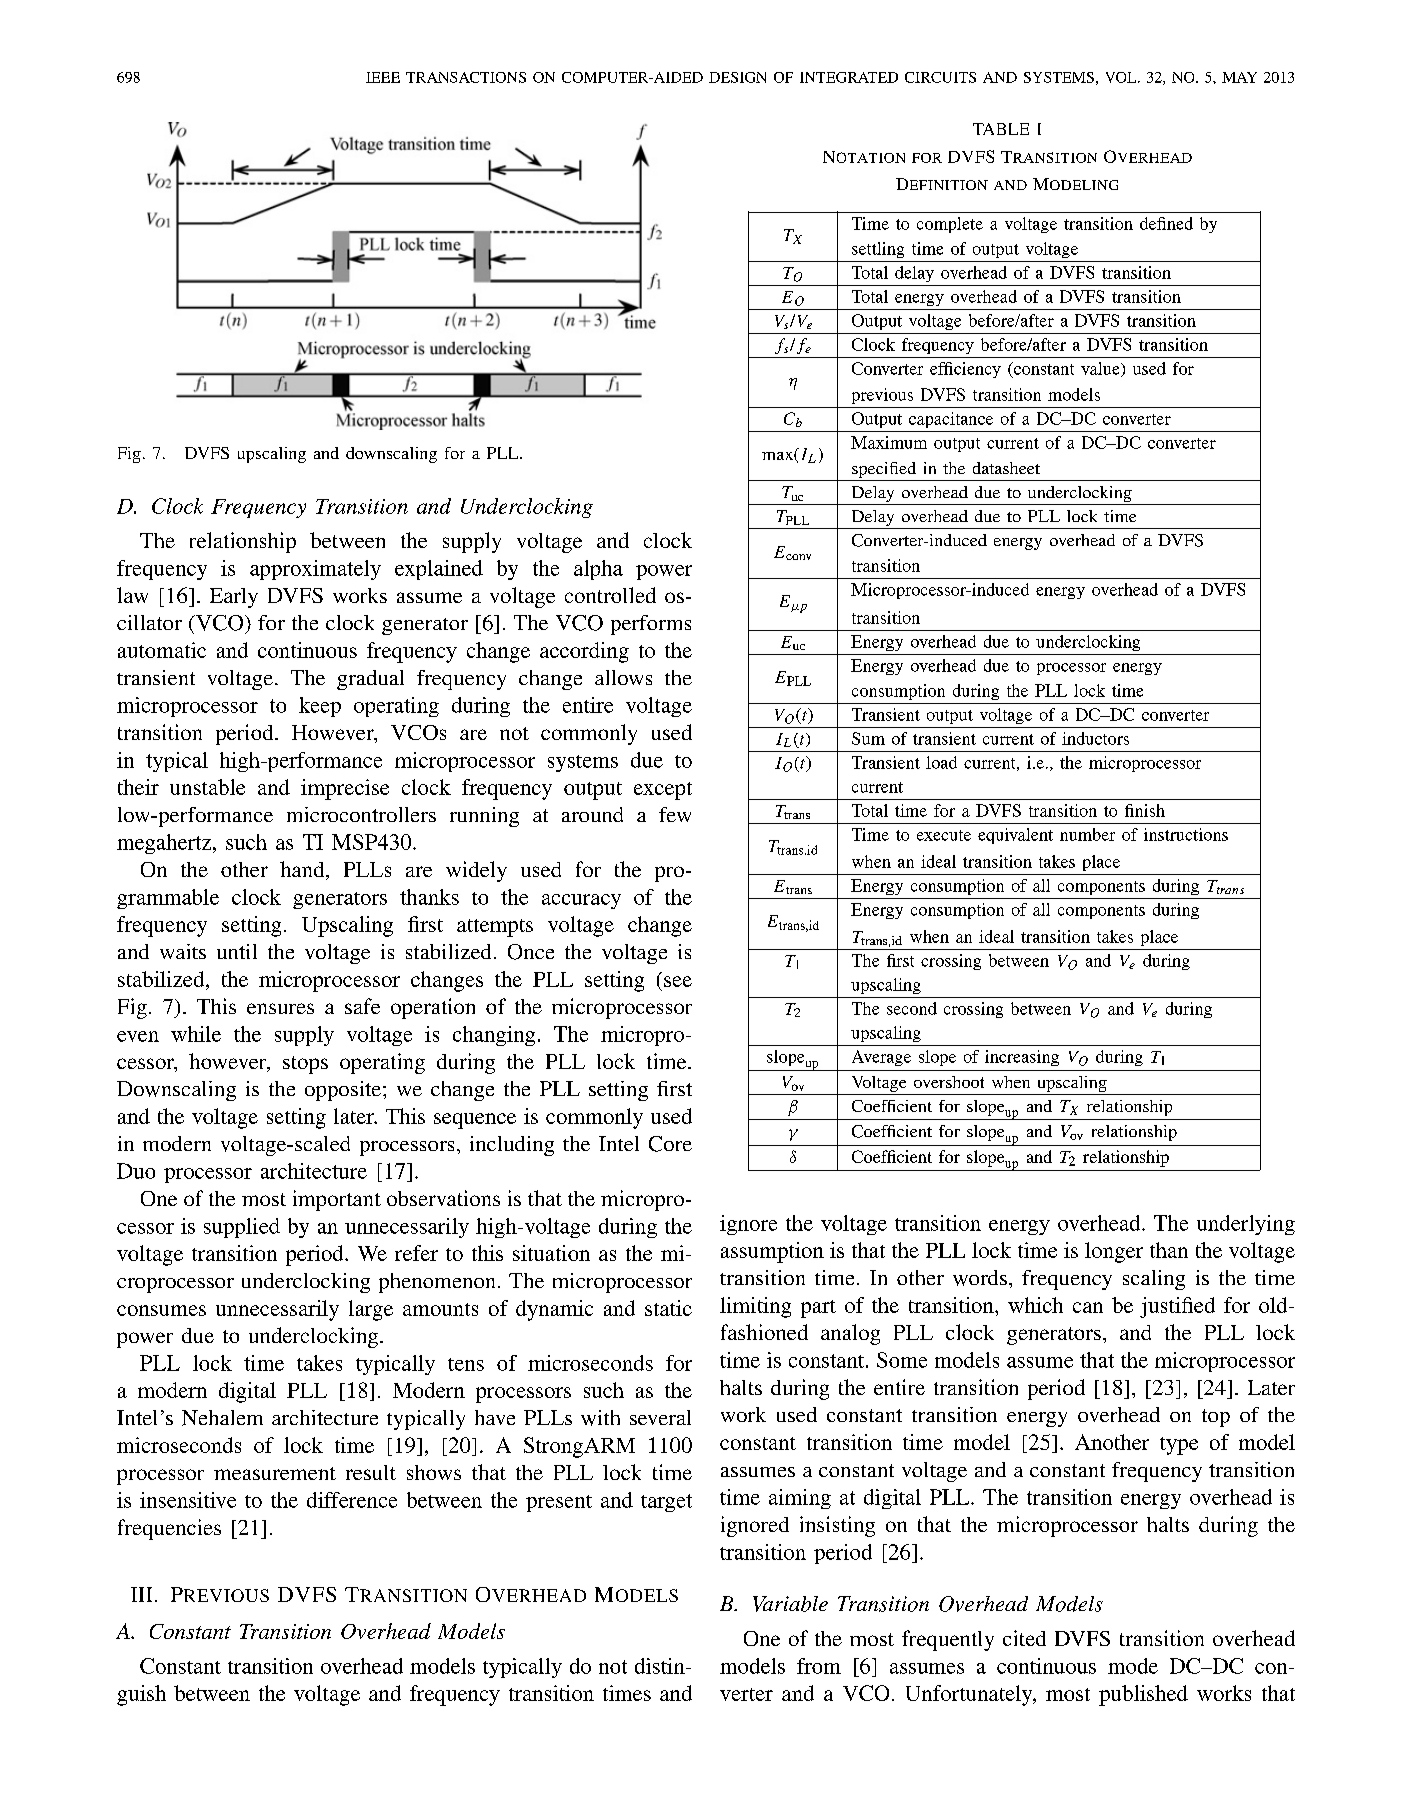  I want to click on Variable, so click(790, 1604).
